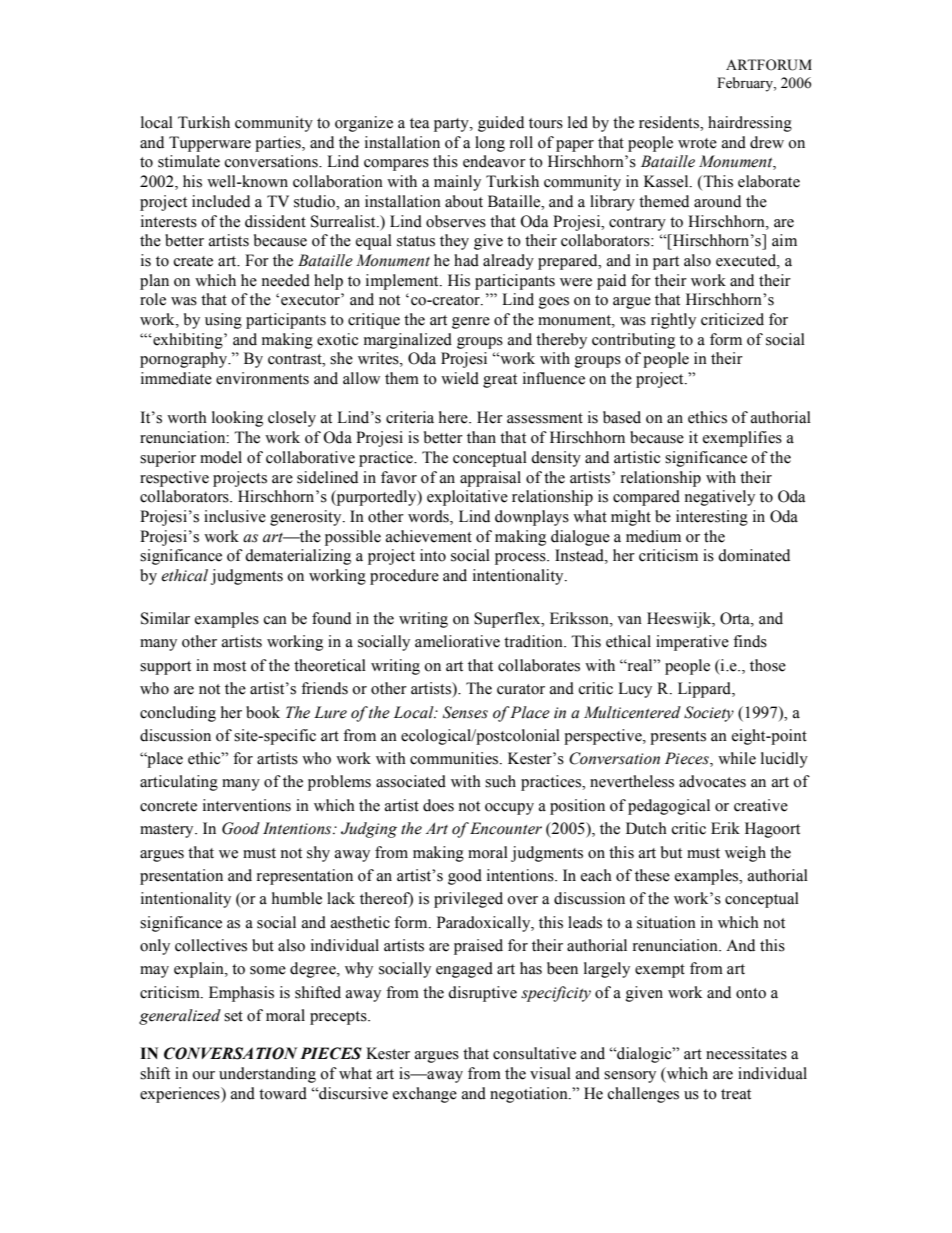 Image resolution: width=952 pixels, height=1233 pixels. I want to click on exchange, so click(425, 1095).
